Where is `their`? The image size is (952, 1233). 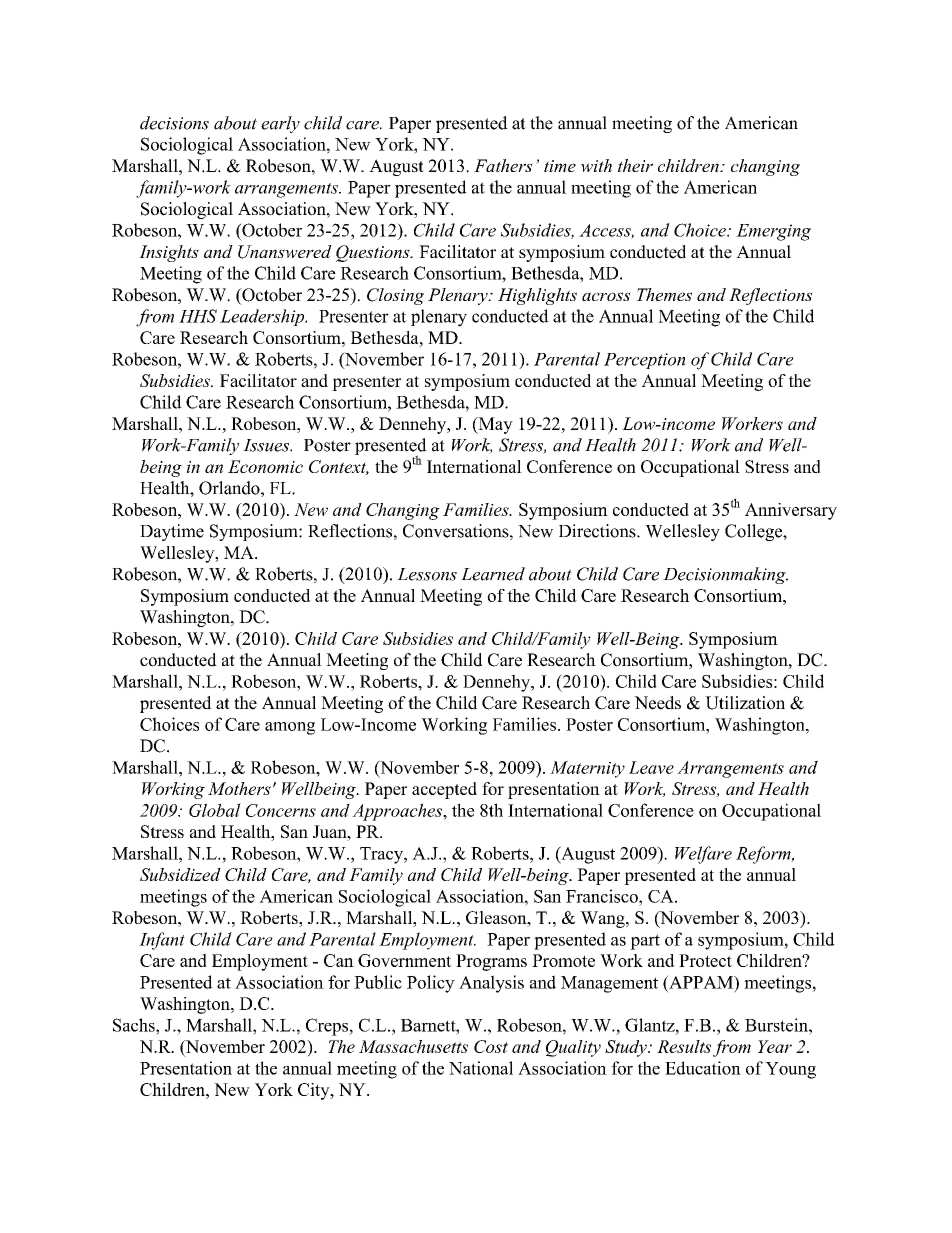 their is located at coordinates (635, 165).
